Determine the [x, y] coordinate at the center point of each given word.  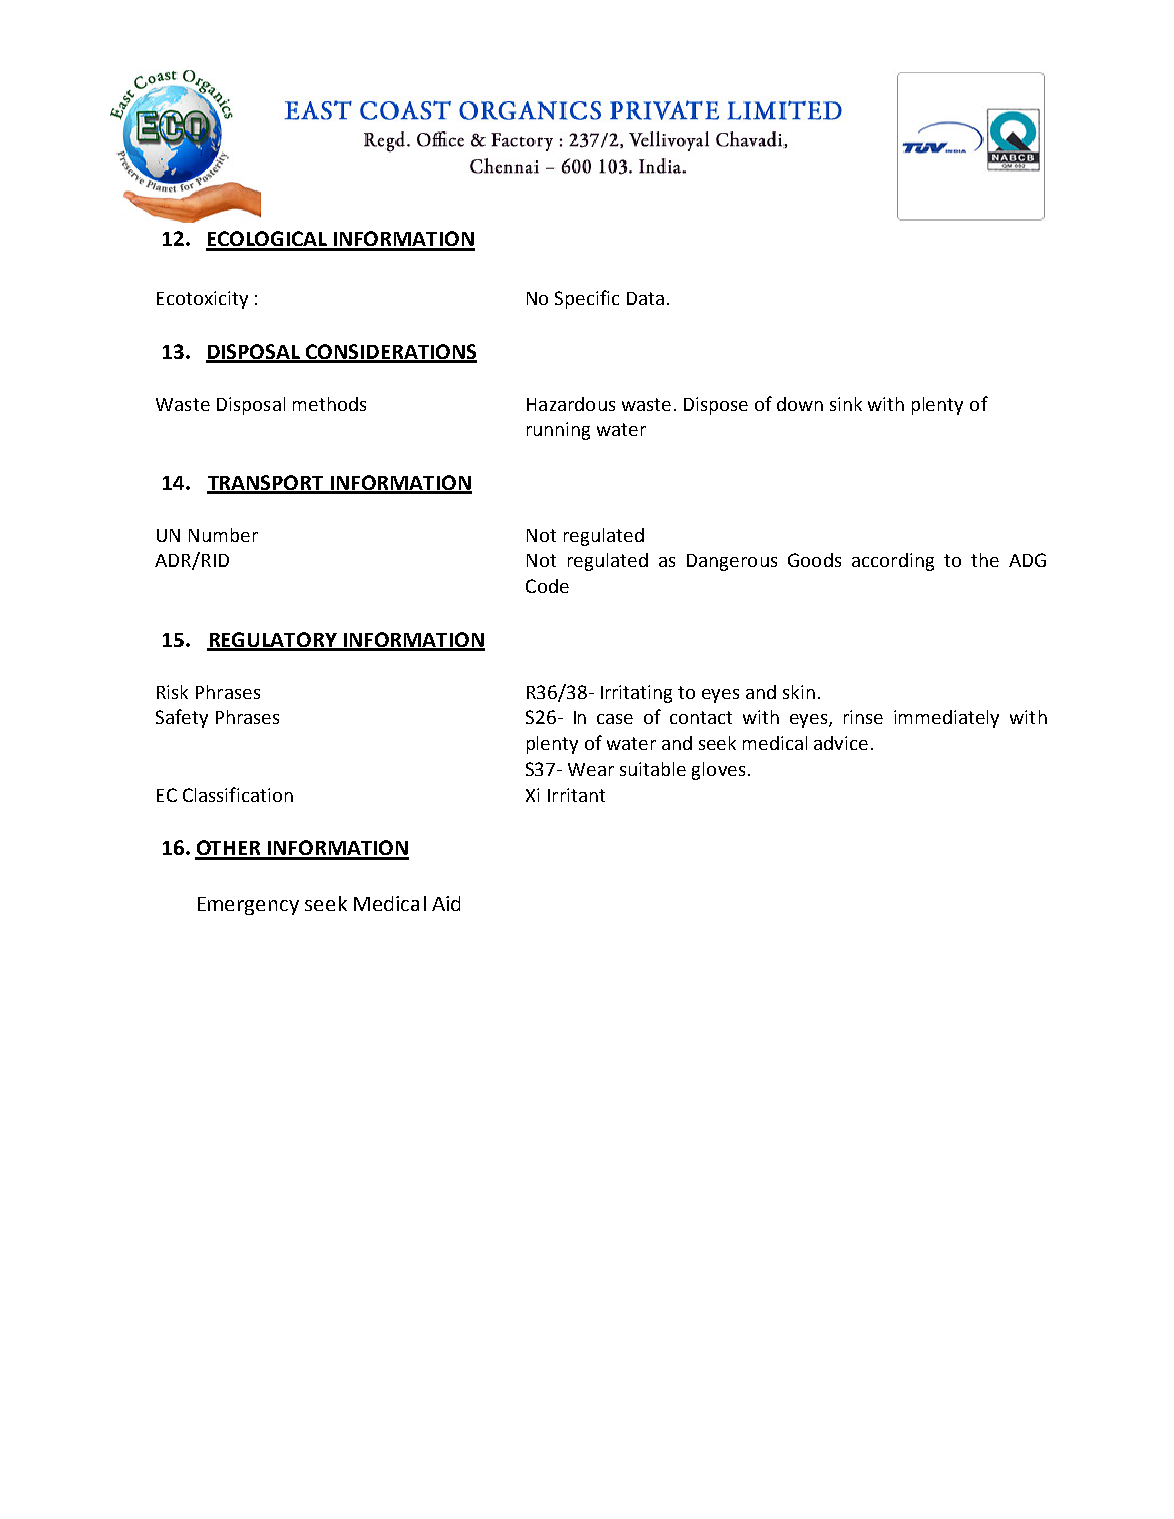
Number [223, 535]
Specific [587, 299]
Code [547, 586]
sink [846, 404]
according [893, 562]
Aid [446, 903]
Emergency [248, 906]
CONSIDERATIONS [390, 353]
